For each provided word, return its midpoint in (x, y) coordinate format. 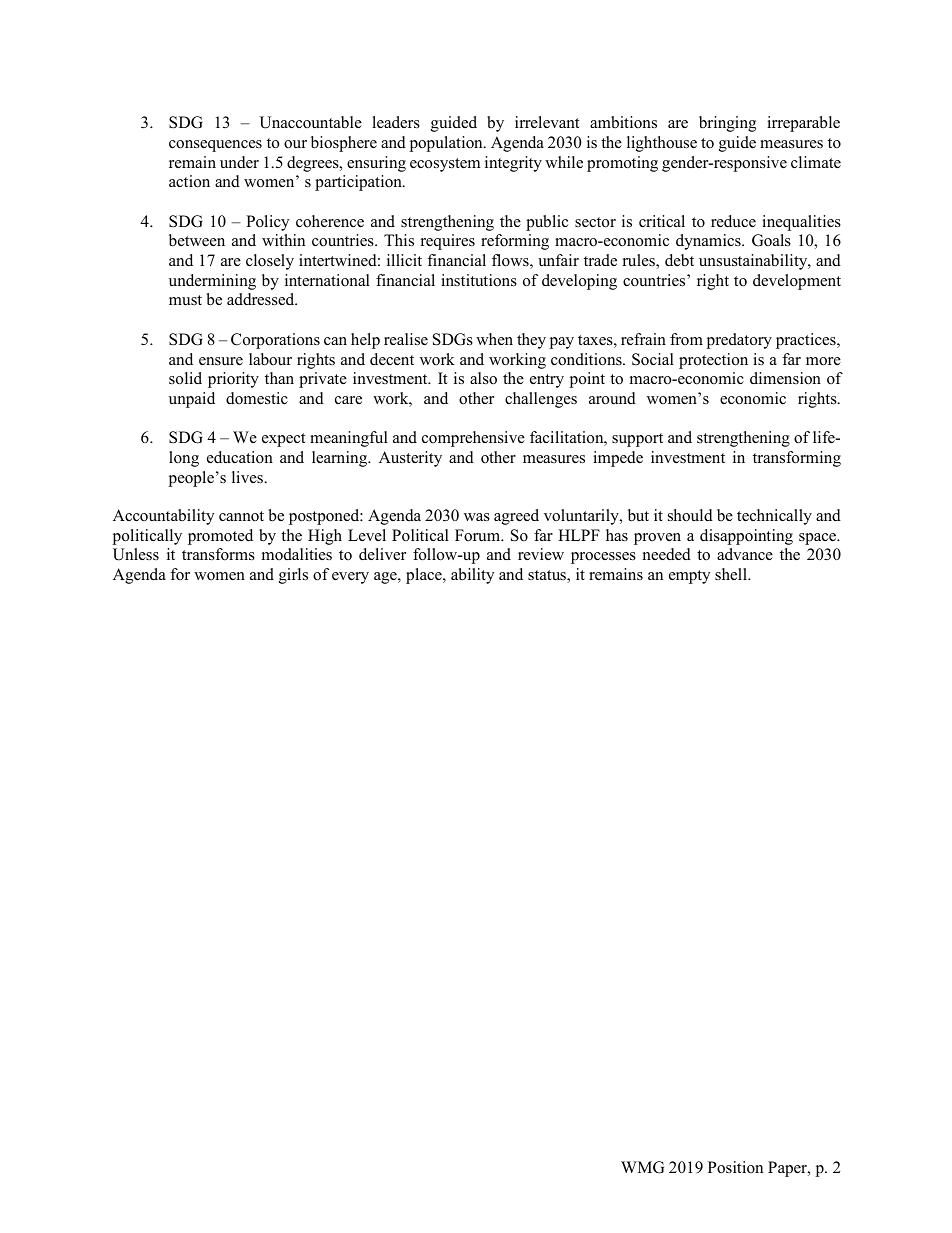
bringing (727, 124)
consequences (215, 146)
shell (732, 574)
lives (248, 477)
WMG (642, 1167)
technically (774, 517)
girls (293, 576)
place (425, 576)
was (477, 517)
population (447, 144)
